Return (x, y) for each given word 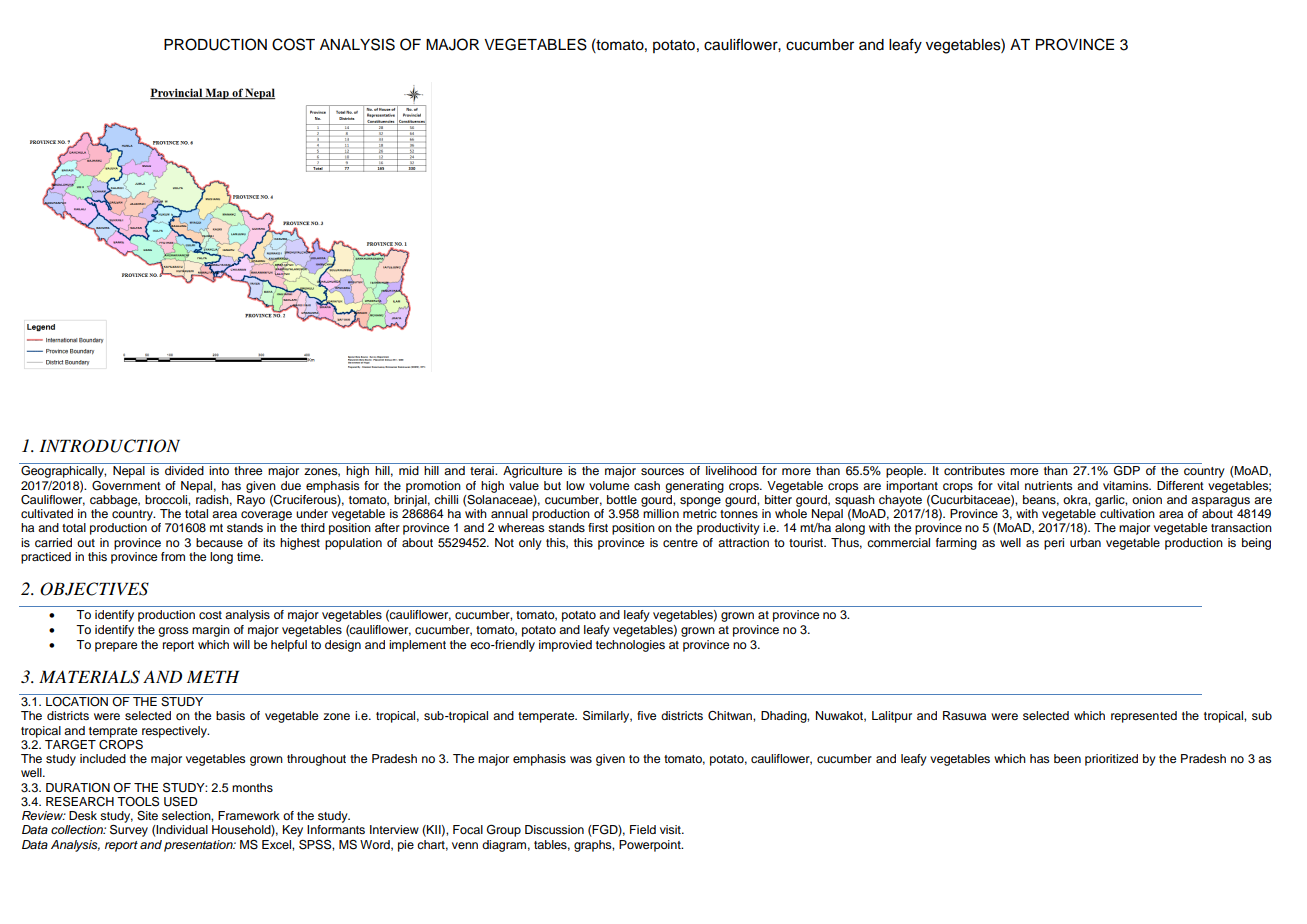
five (646, 715)
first (598, 527)
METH (213, 677)
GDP (1127, 471)
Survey (129, 831)
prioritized (1111, 760)
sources (662, 471)
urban (1085, 542)
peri (1054, 544)
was (581, 759)
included (103, 758)
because (219, 542)
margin (211, 631)
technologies (630, 646)
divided (184, 470)
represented (1144, 717)
